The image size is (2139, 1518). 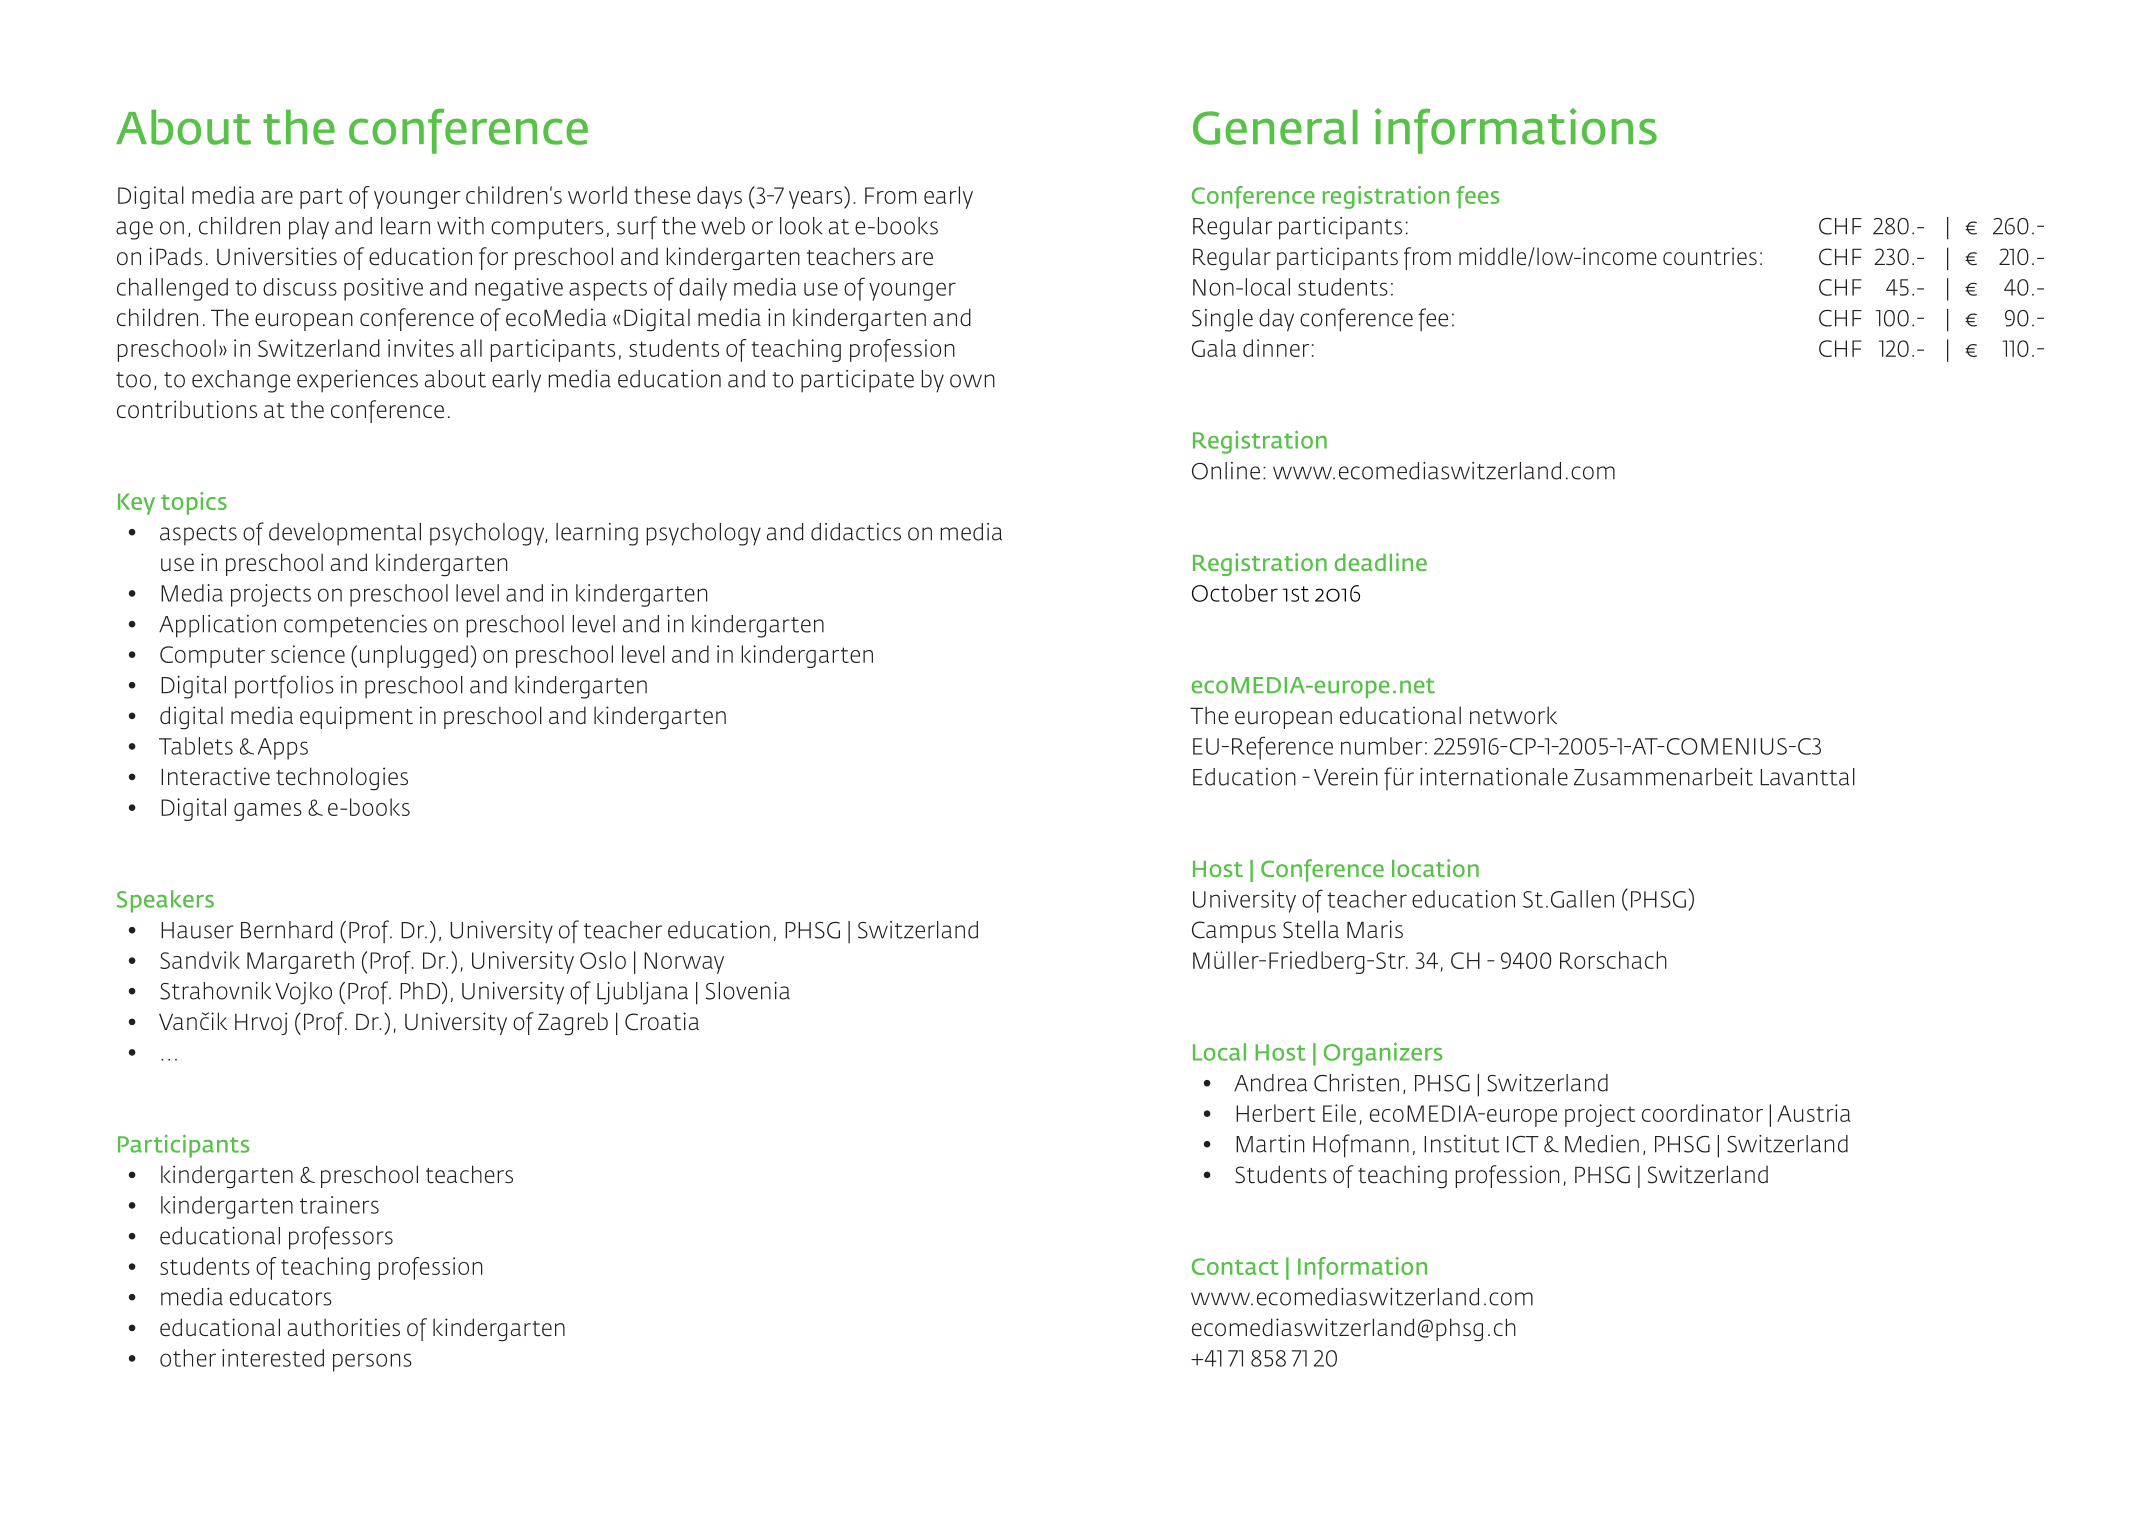 I want to click on fees, so click(x=1478, y=197).
